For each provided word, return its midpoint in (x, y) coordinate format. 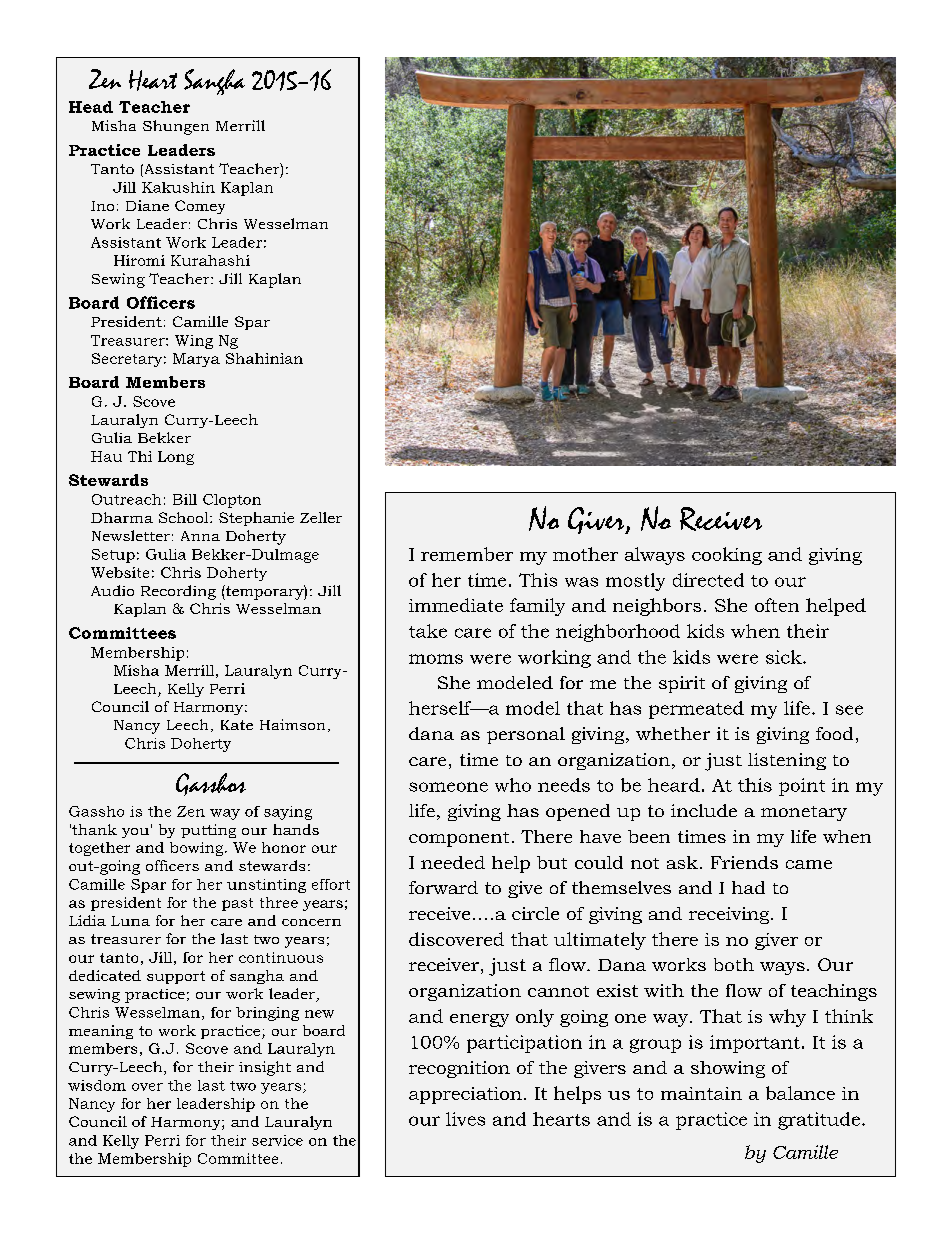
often (777, 605)
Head (91, 107)
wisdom (97, 1085)
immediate (456, 605)
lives (465, 1119)
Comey (200, 207)
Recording (178, 592)
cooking (727, 556)
